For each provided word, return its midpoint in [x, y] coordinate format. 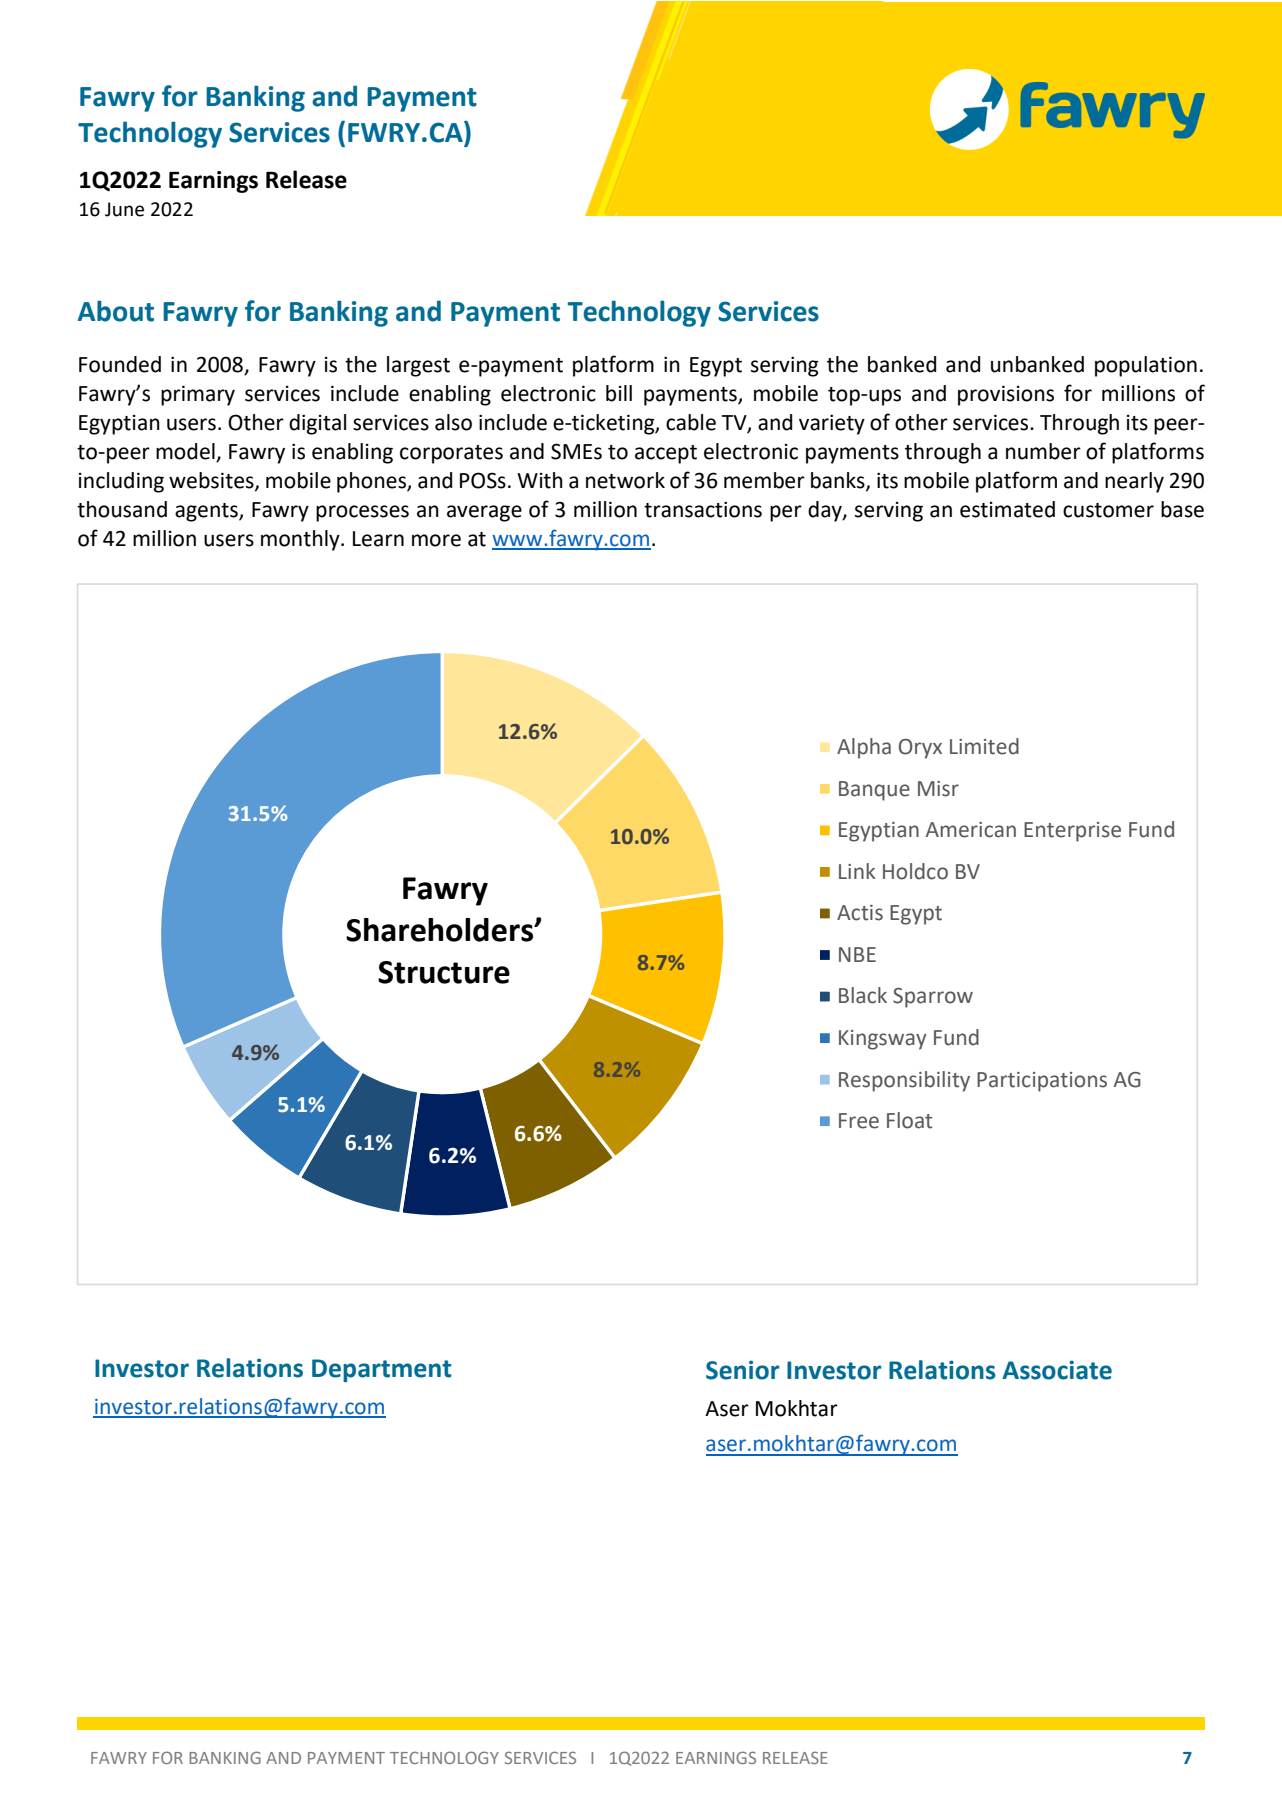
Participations [1042, 1082]
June [124, 209]
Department [382, 1370]
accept [666, 454]
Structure [444, 972]
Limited [984, 746]
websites [212, 481]
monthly [301, 540]
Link [857, 871]
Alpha [864, 748]
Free [859, 1121]
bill [619, 393]
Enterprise [1072, 832]
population [1146, 366]
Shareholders [441, 930]
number [1043, 451]
